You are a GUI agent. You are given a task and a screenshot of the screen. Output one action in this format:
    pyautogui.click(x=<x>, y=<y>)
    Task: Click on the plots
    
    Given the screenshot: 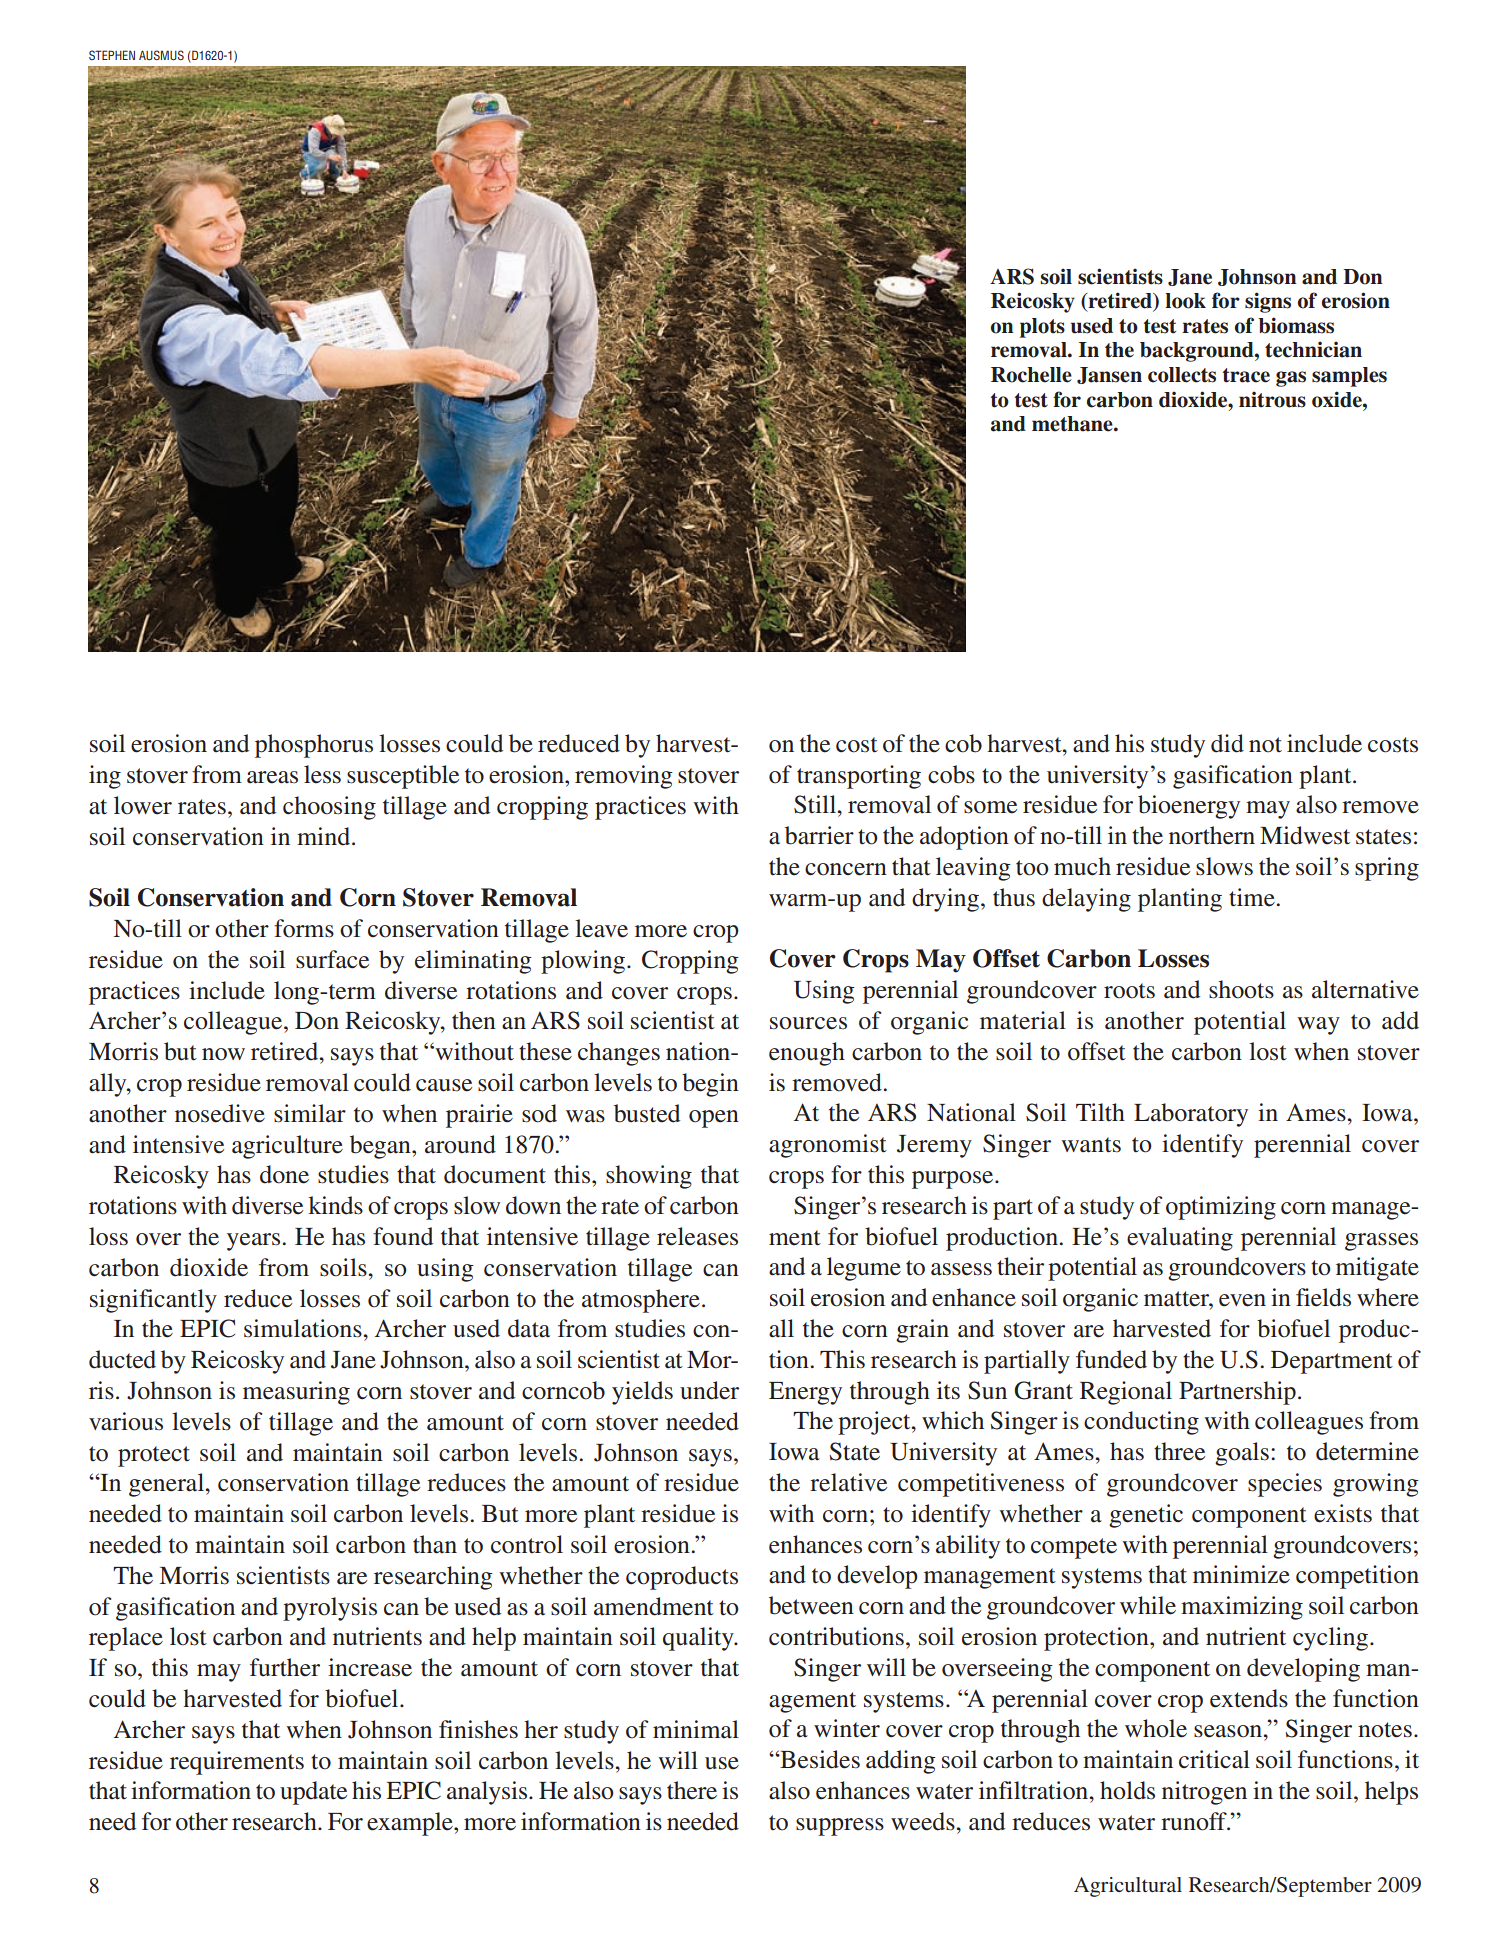 What is the action you would take?
    pyautogui.click(x=1042, y=328)
